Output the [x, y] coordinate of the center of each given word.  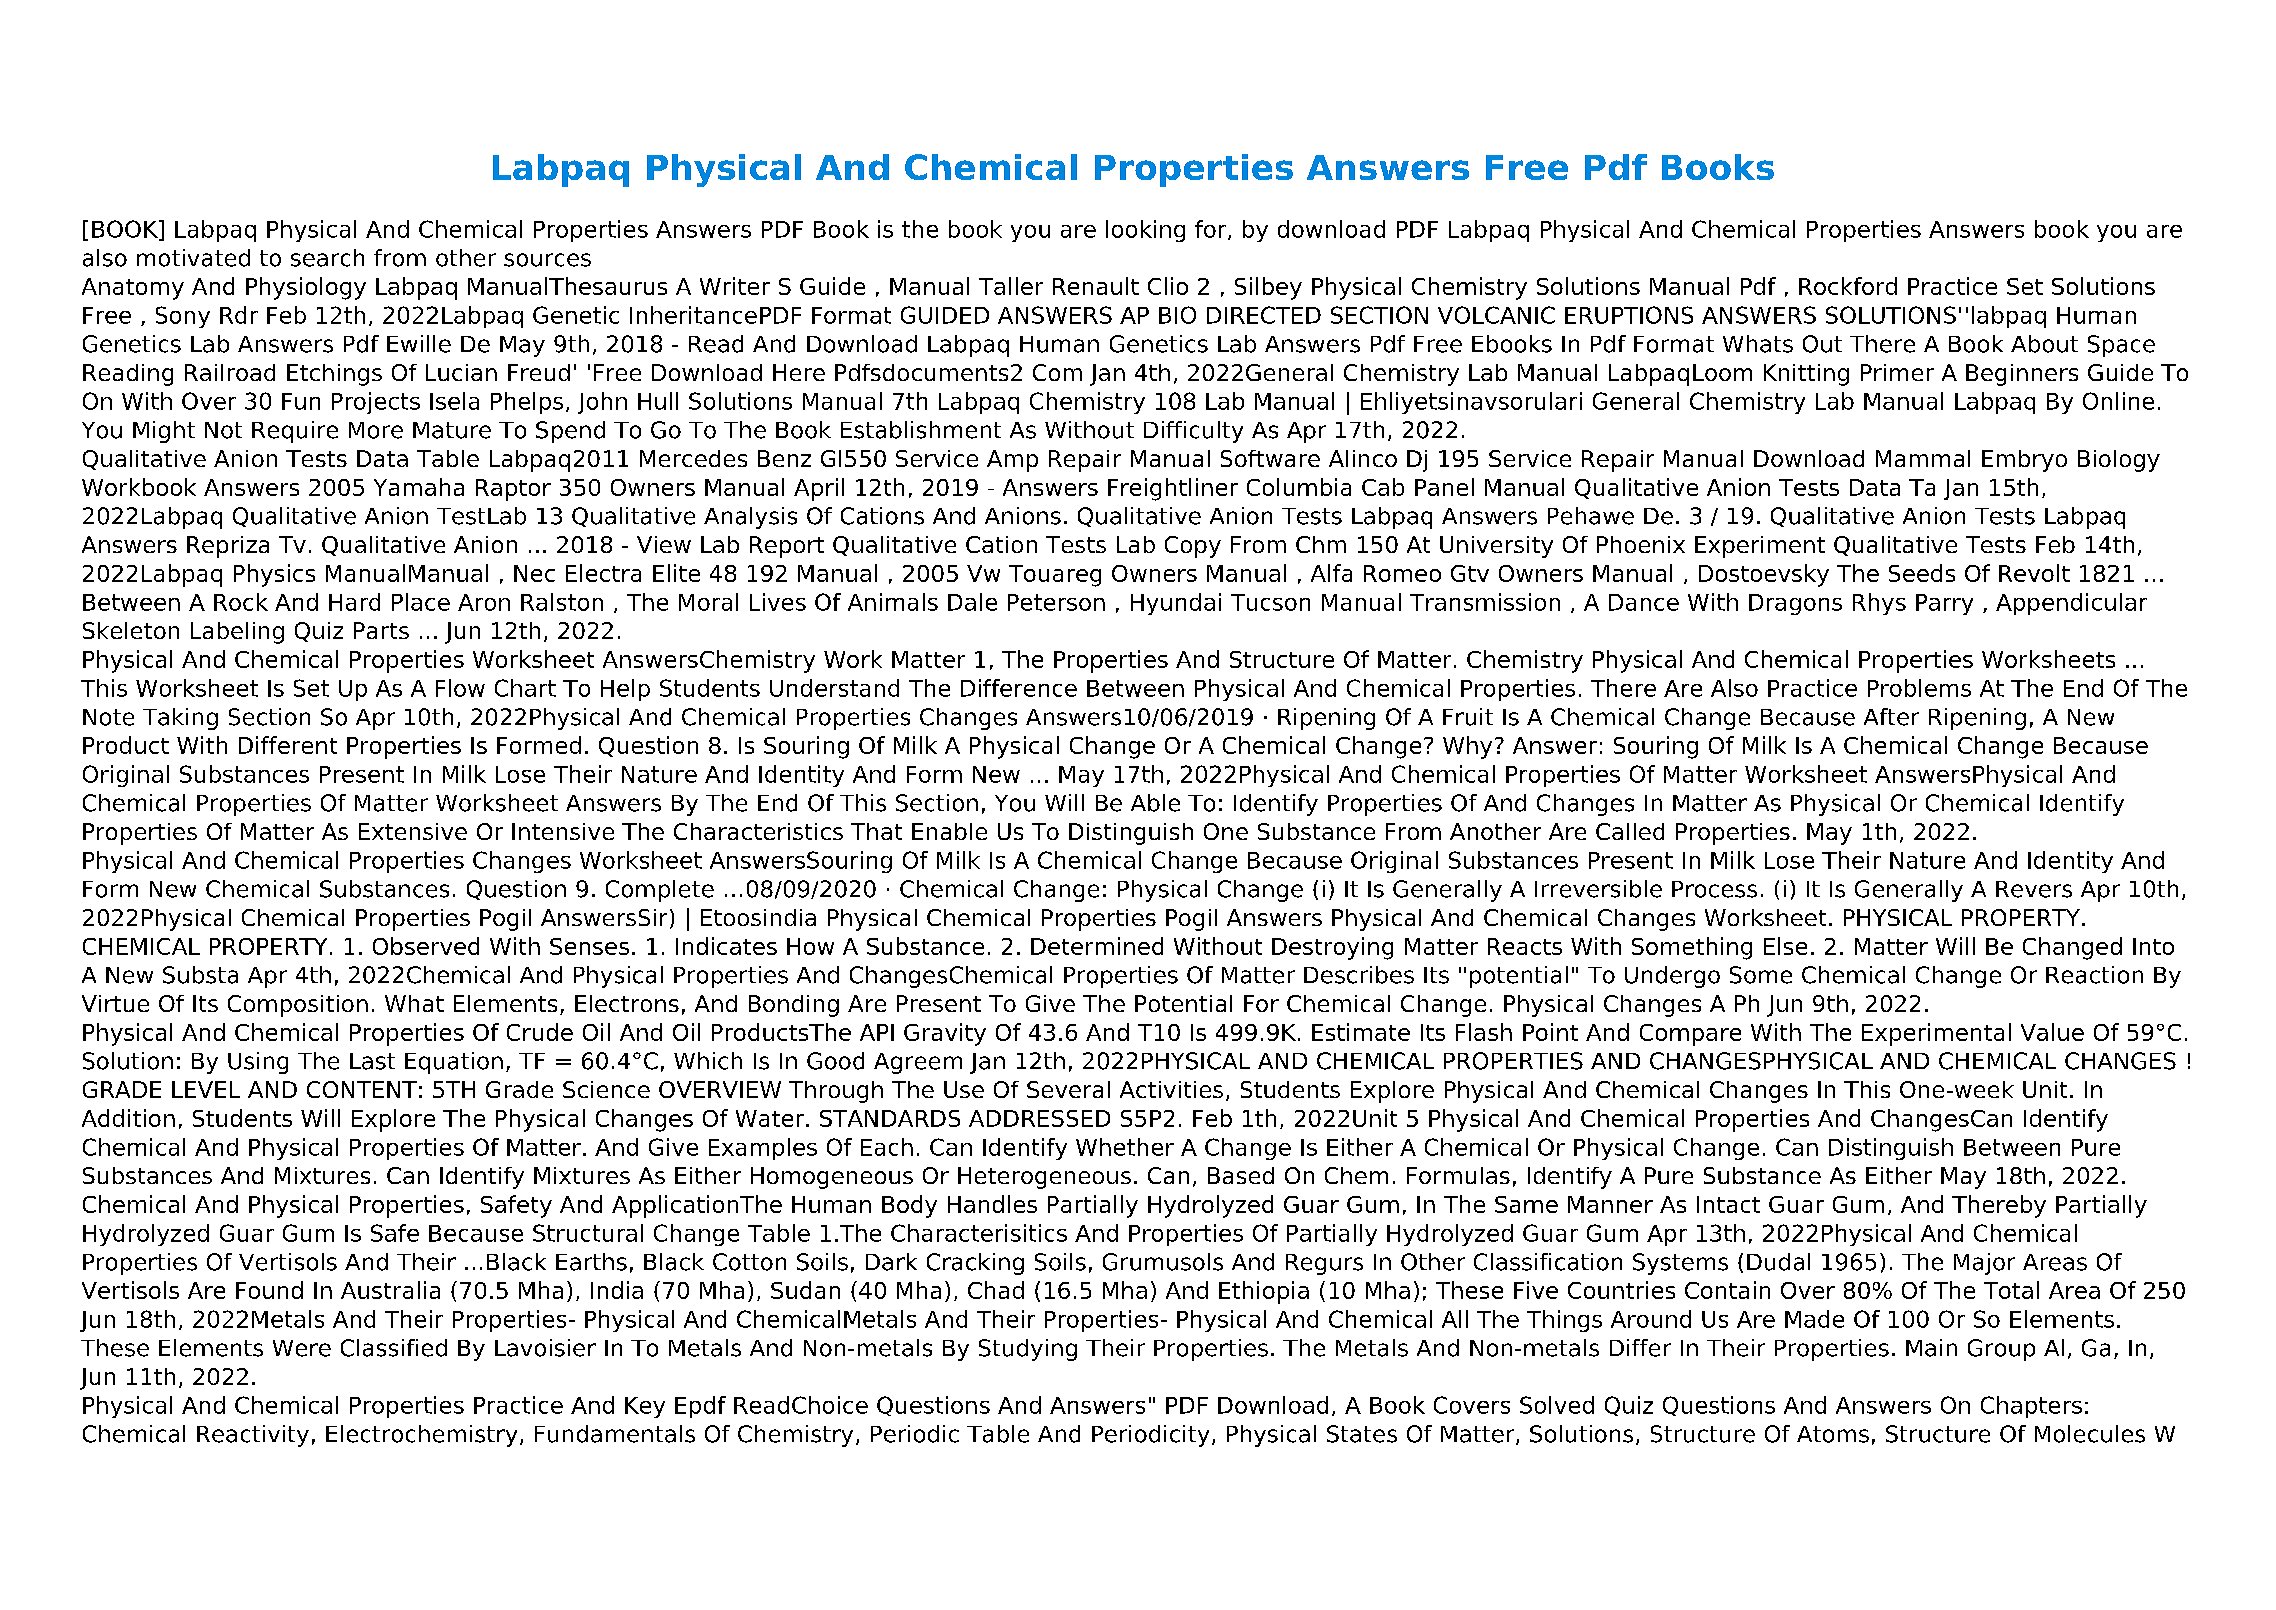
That [876, 831]
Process [1714, 889]
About [2044, 344]
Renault [1096, 286]
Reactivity [253, 1436]
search [327, 258]
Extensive [413, 831]
